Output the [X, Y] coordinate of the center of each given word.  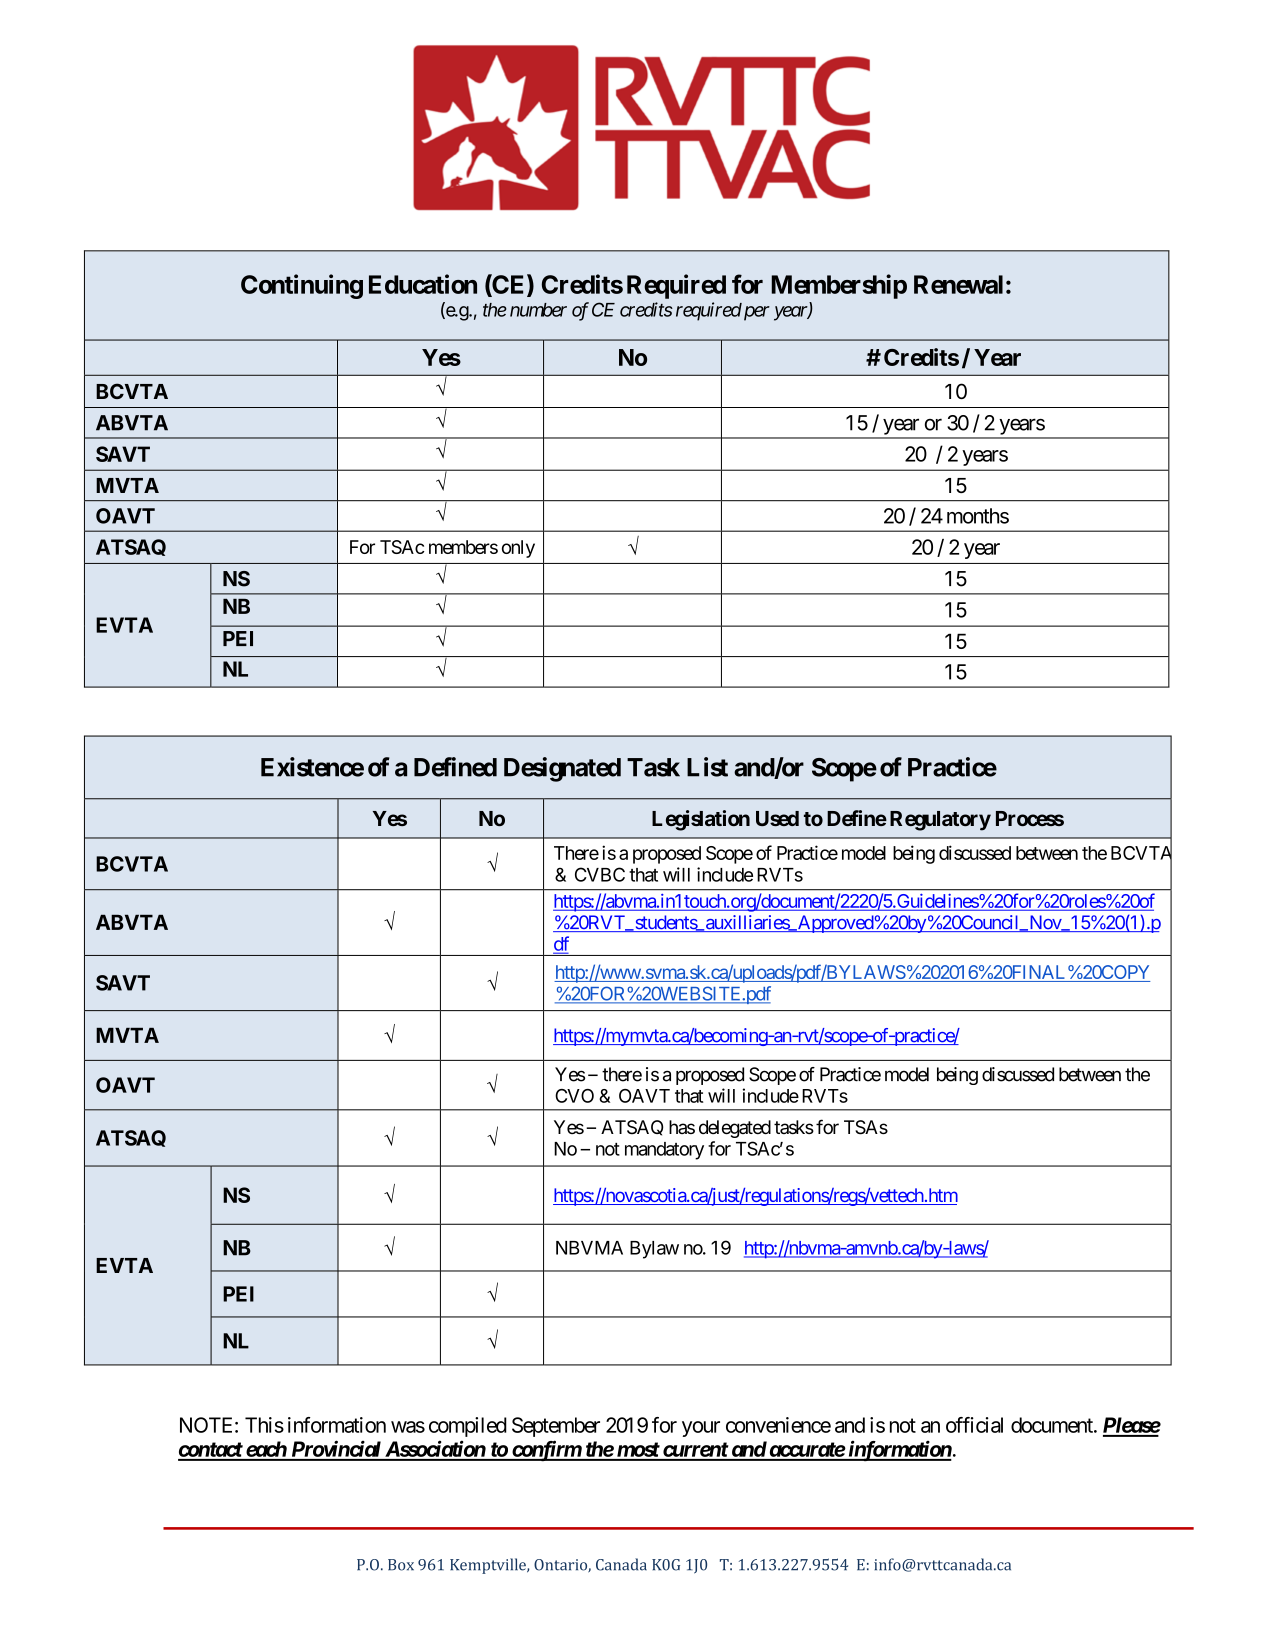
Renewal [958, 284]
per [757, 313]
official [974, 1425]
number [538, 310]
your [701, 1429]
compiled [468, 1427]
